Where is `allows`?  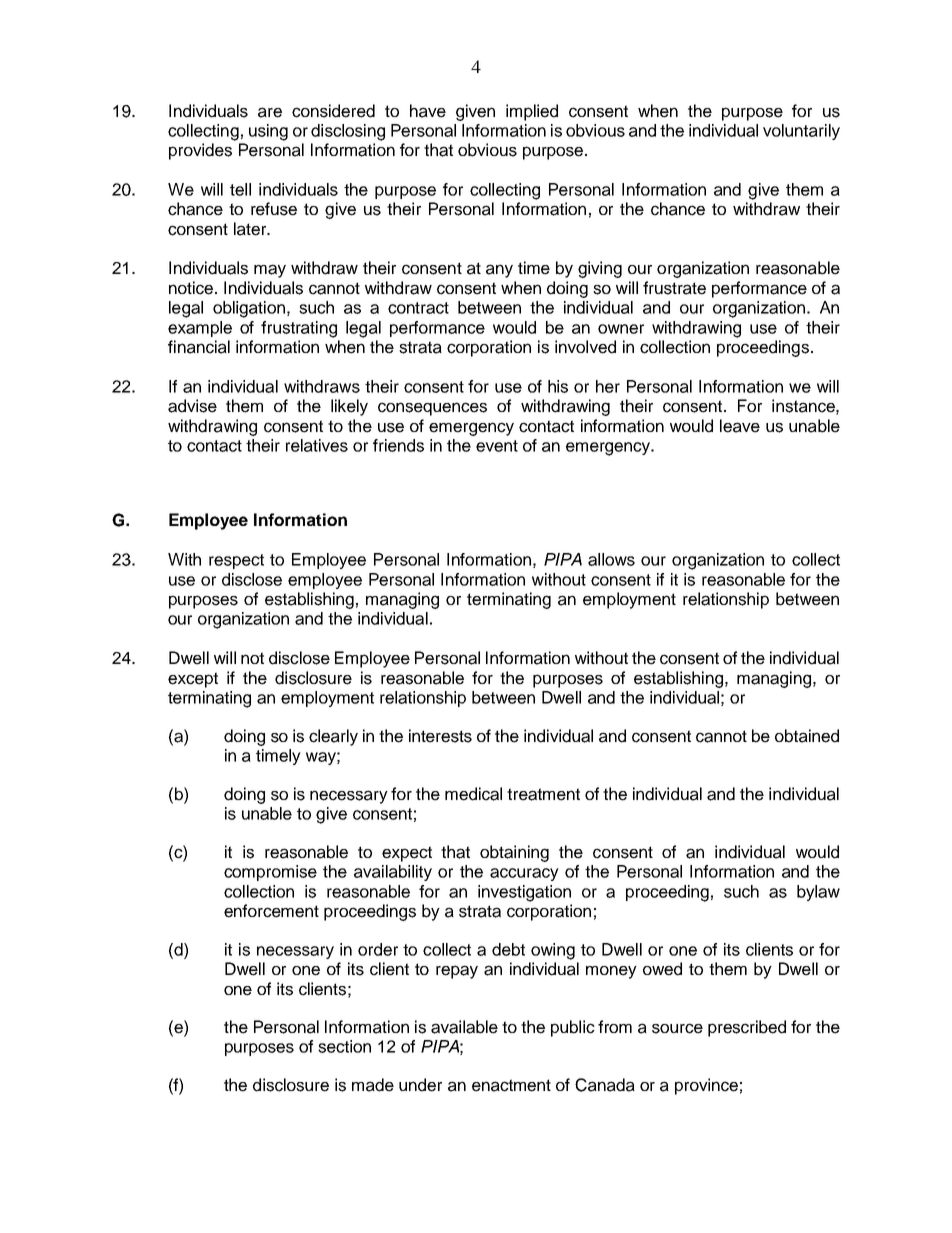
allows is located at coordinates (611, 559).
